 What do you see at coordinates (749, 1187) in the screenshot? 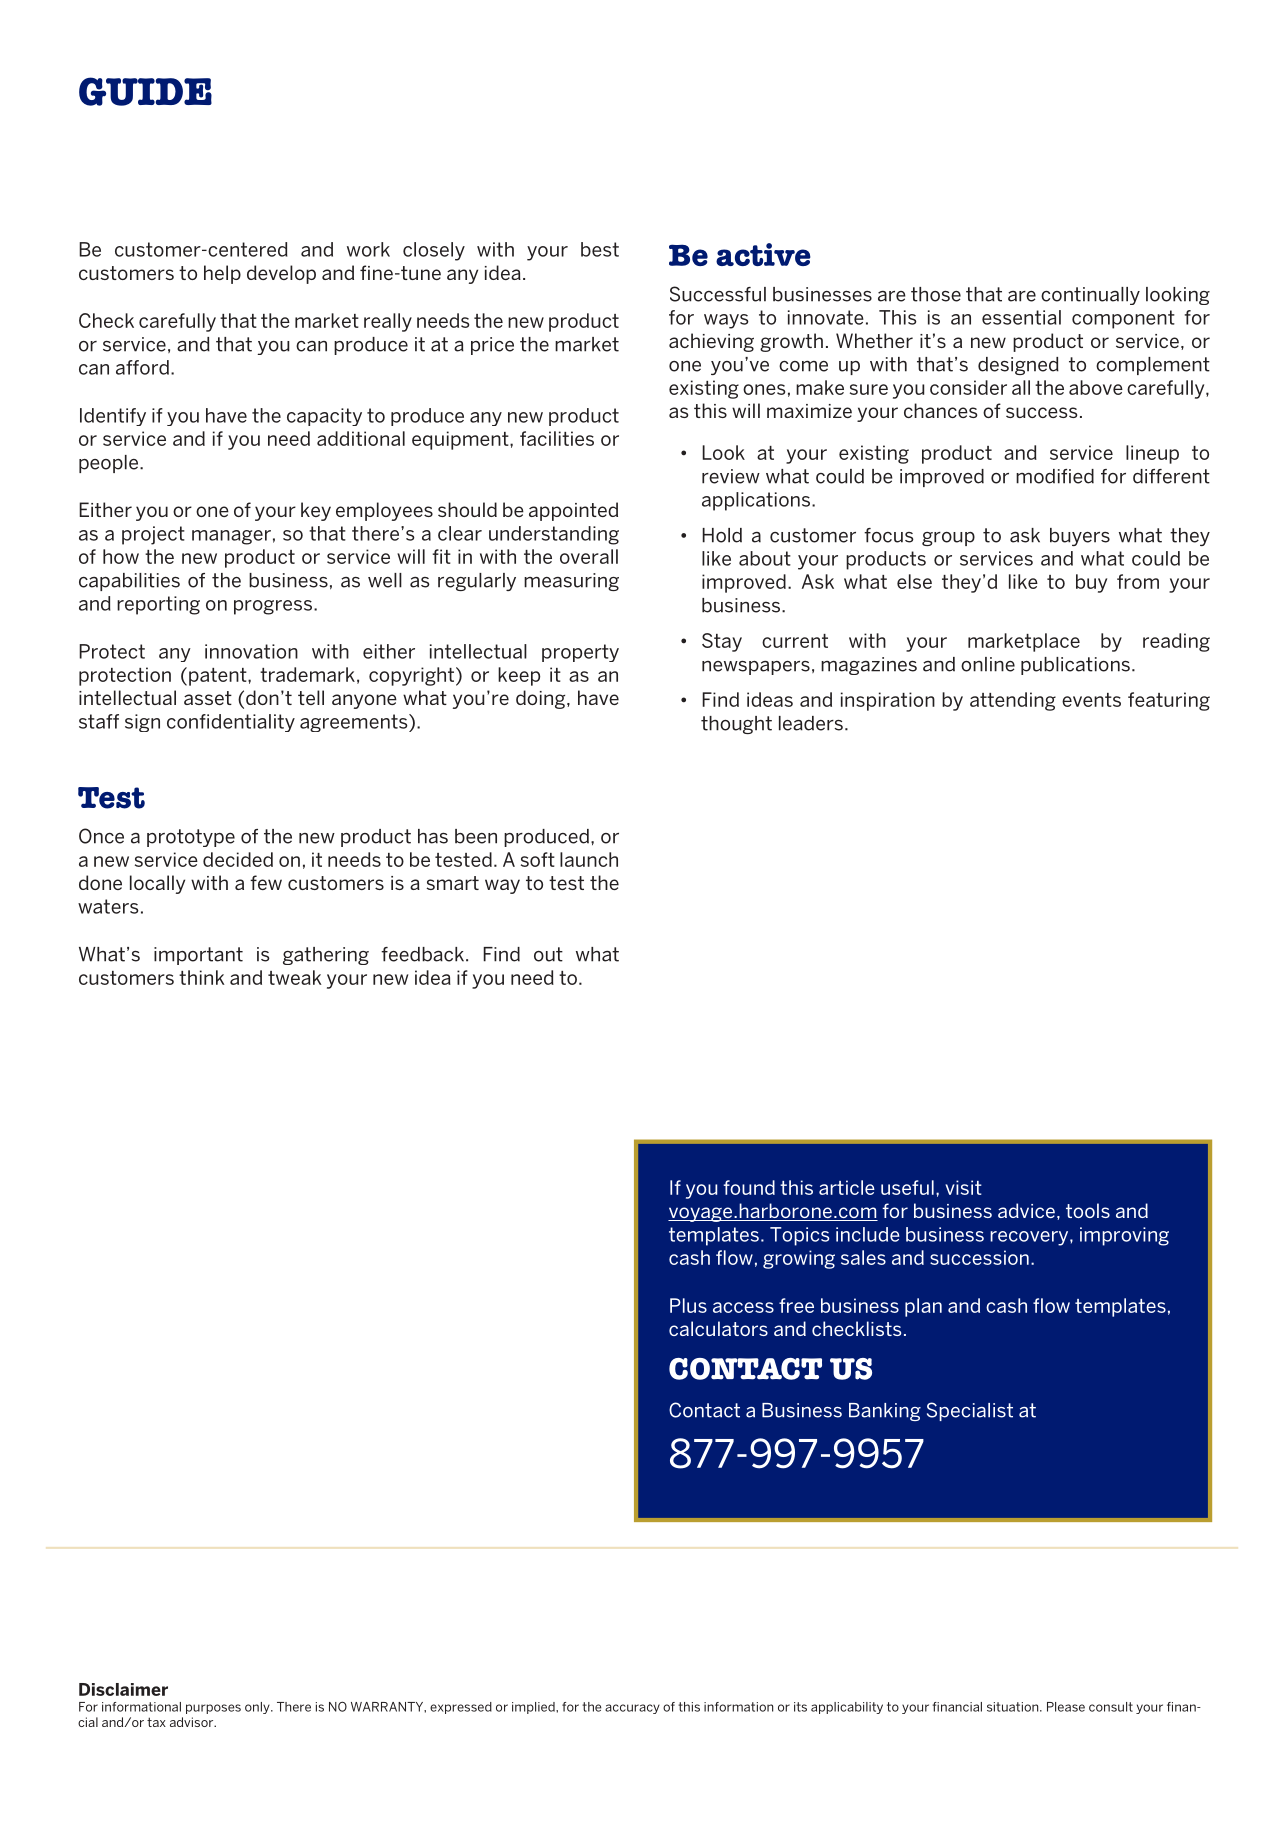
I see `found` at bounding box center [749, 1187].
